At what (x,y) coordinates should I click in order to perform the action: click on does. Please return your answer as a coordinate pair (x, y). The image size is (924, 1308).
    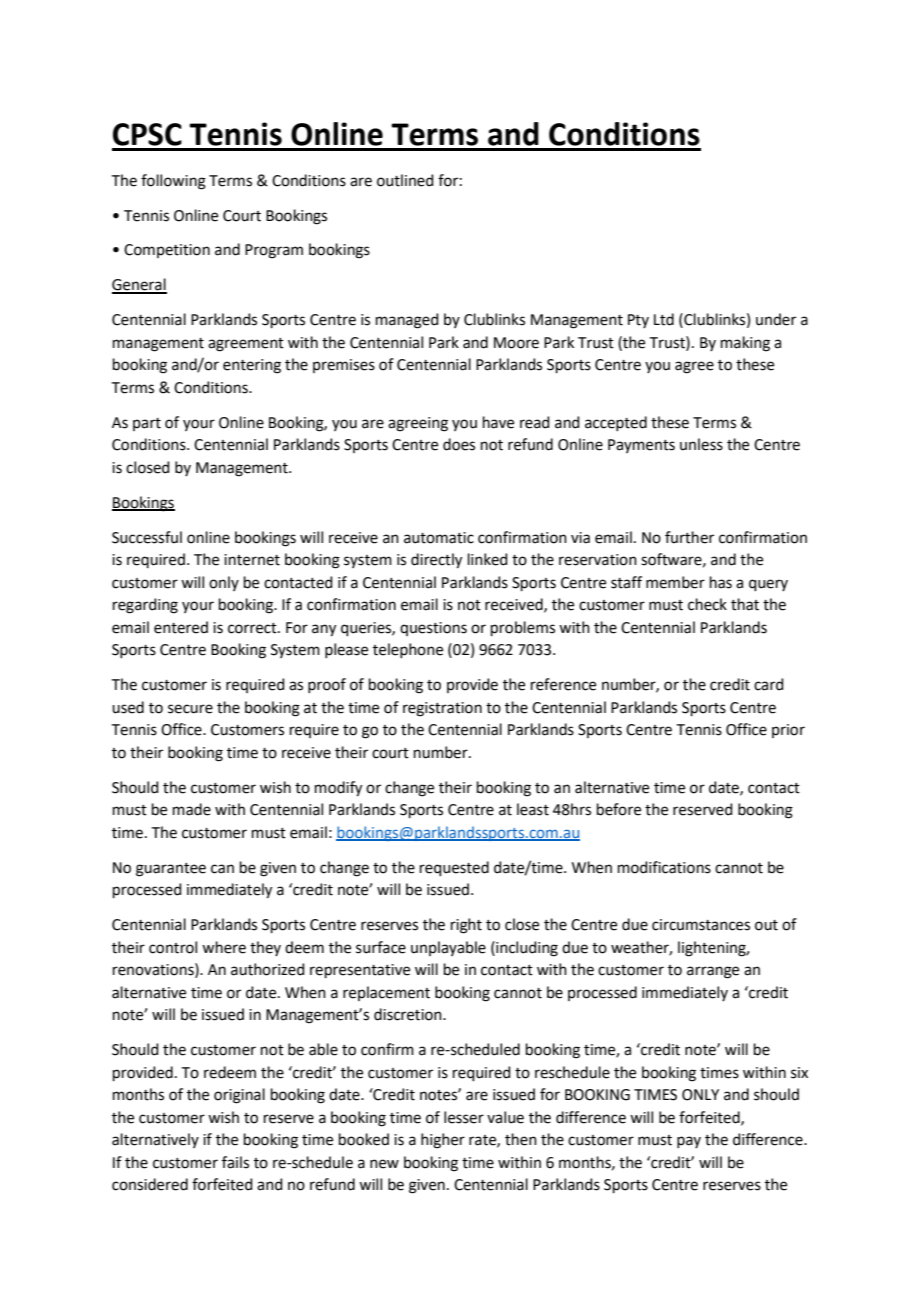
    Looking at the image, I should click on (459, 444).
